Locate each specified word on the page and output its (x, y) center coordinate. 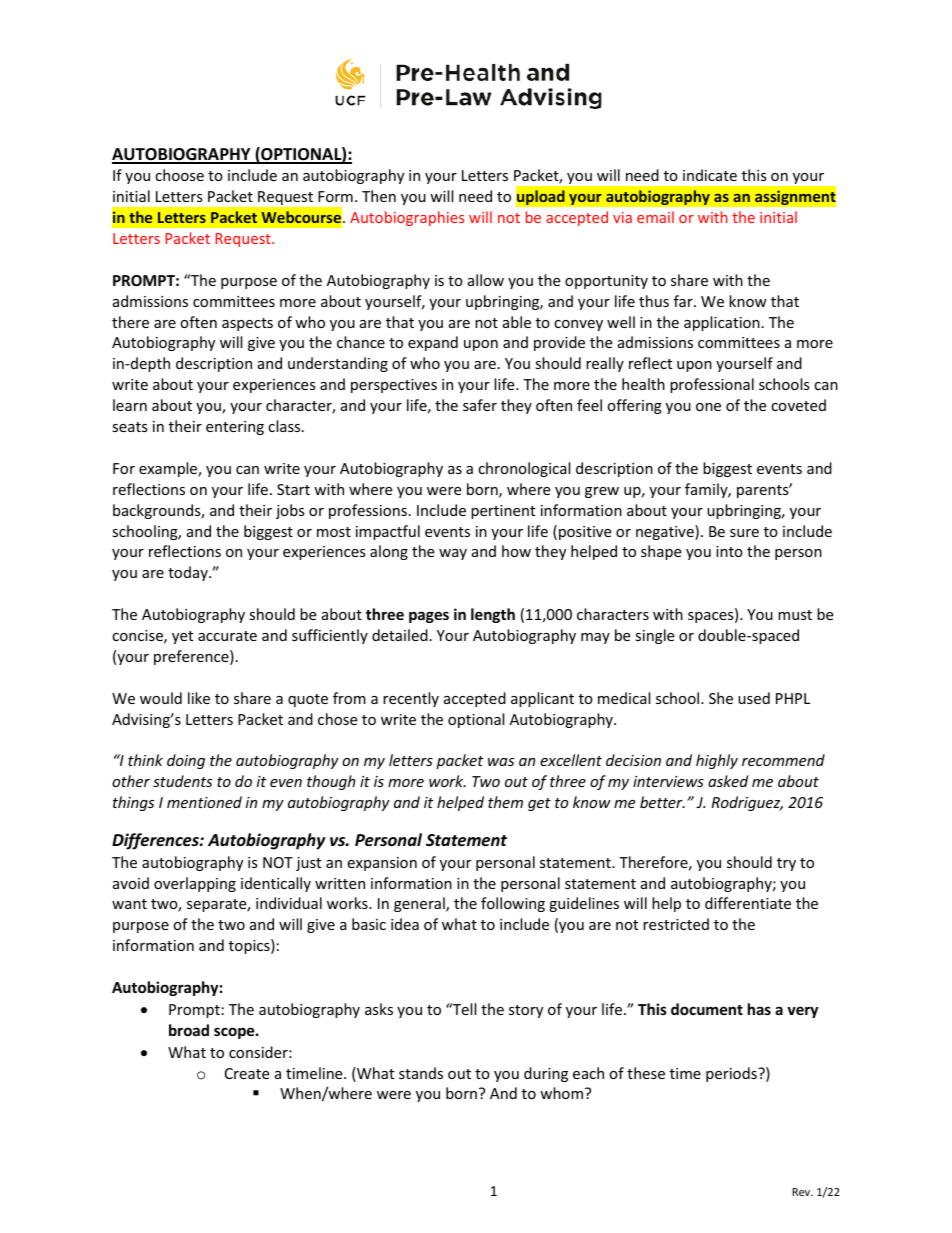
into (729, 551)
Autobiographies (407, 218)
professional (712, 385)
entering (235, 428)
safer (480, 405)
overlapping (195, 884)
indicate (710, 175)
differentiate (748, 903)
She (721, 698)
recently (411, 699)
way (453, 554)
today (189, 573)
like (199, 698)
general (420, 904)
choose (179, 175)
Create (247, 1073)
